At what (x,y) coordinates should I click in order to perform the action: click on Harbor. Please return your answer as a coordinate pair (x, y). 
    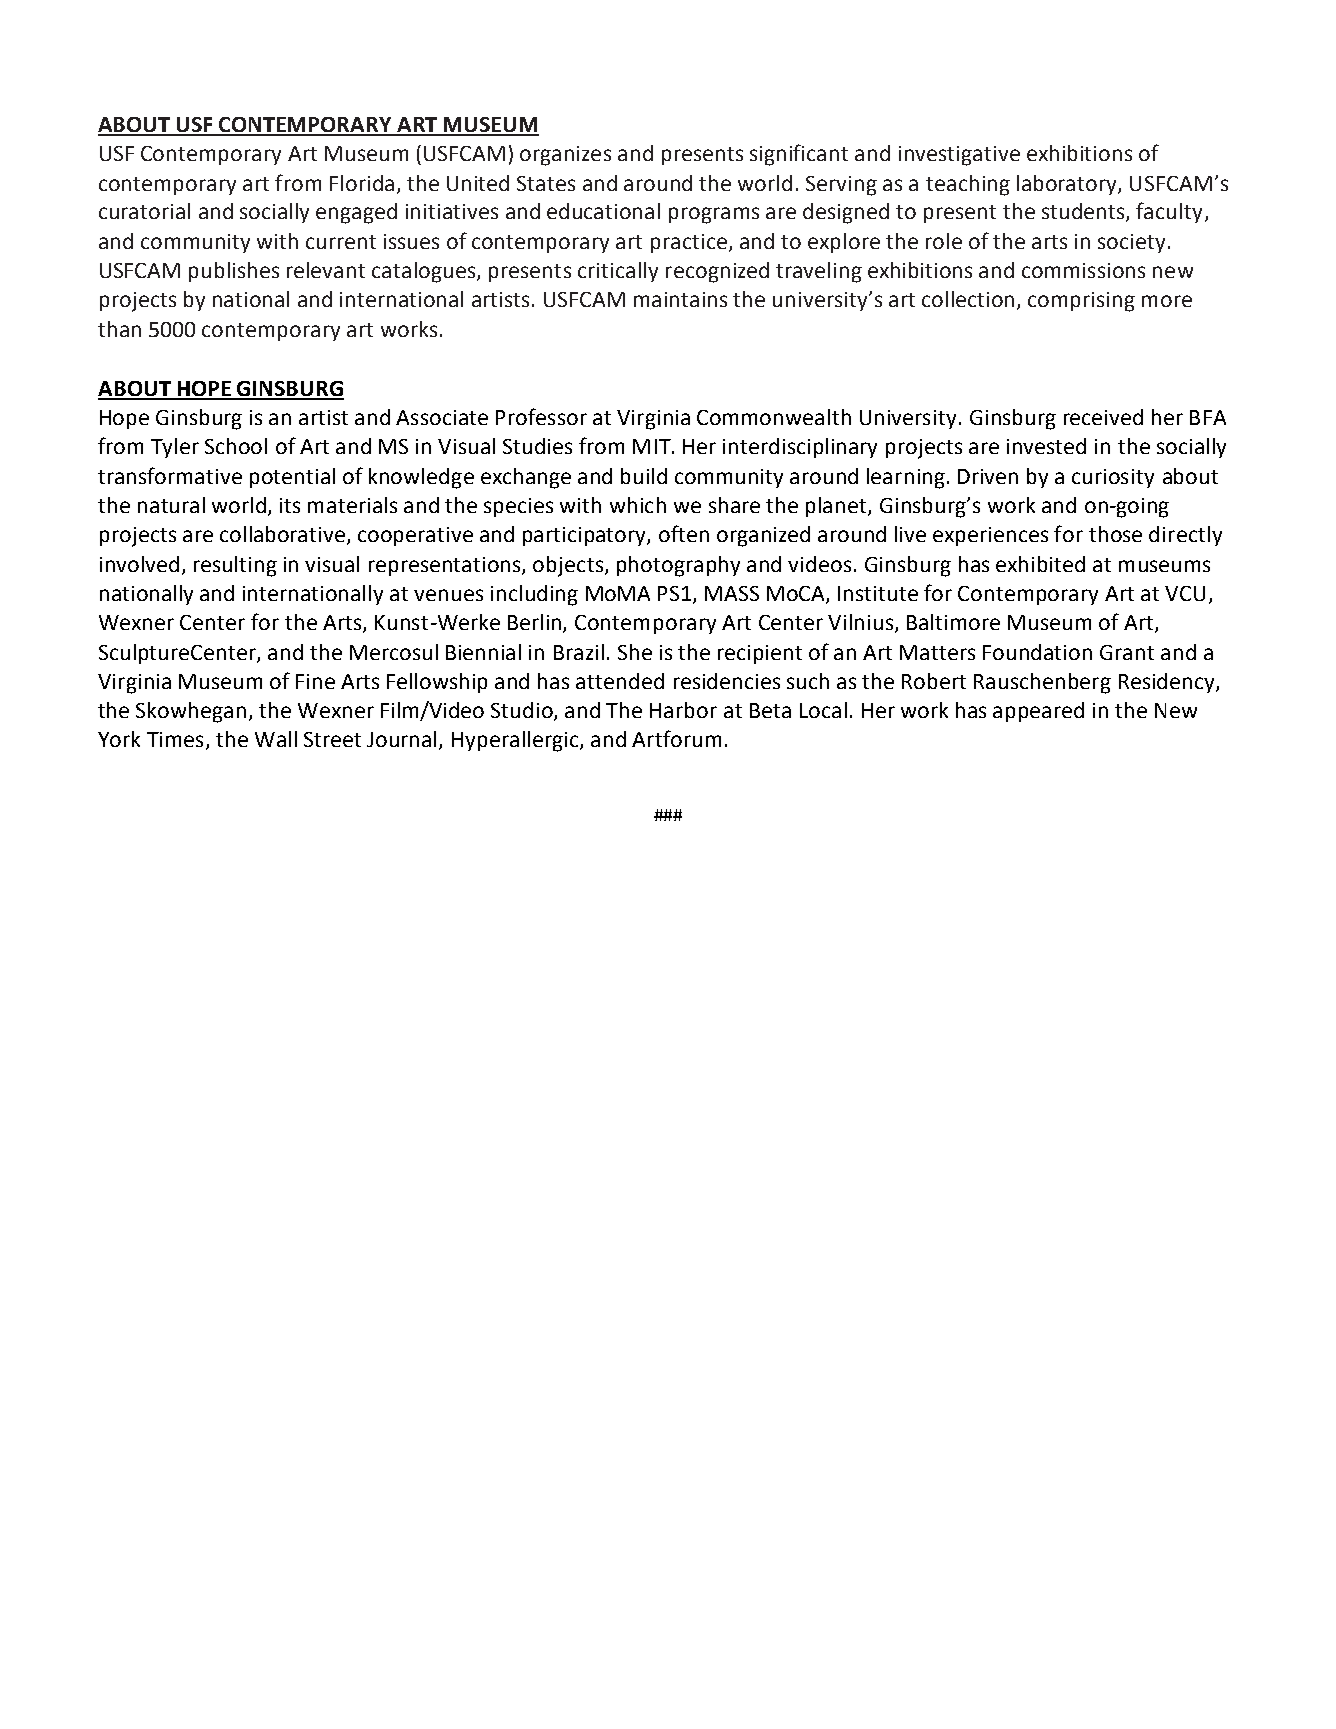
    Looking at the image, I should click on (683, 710).
